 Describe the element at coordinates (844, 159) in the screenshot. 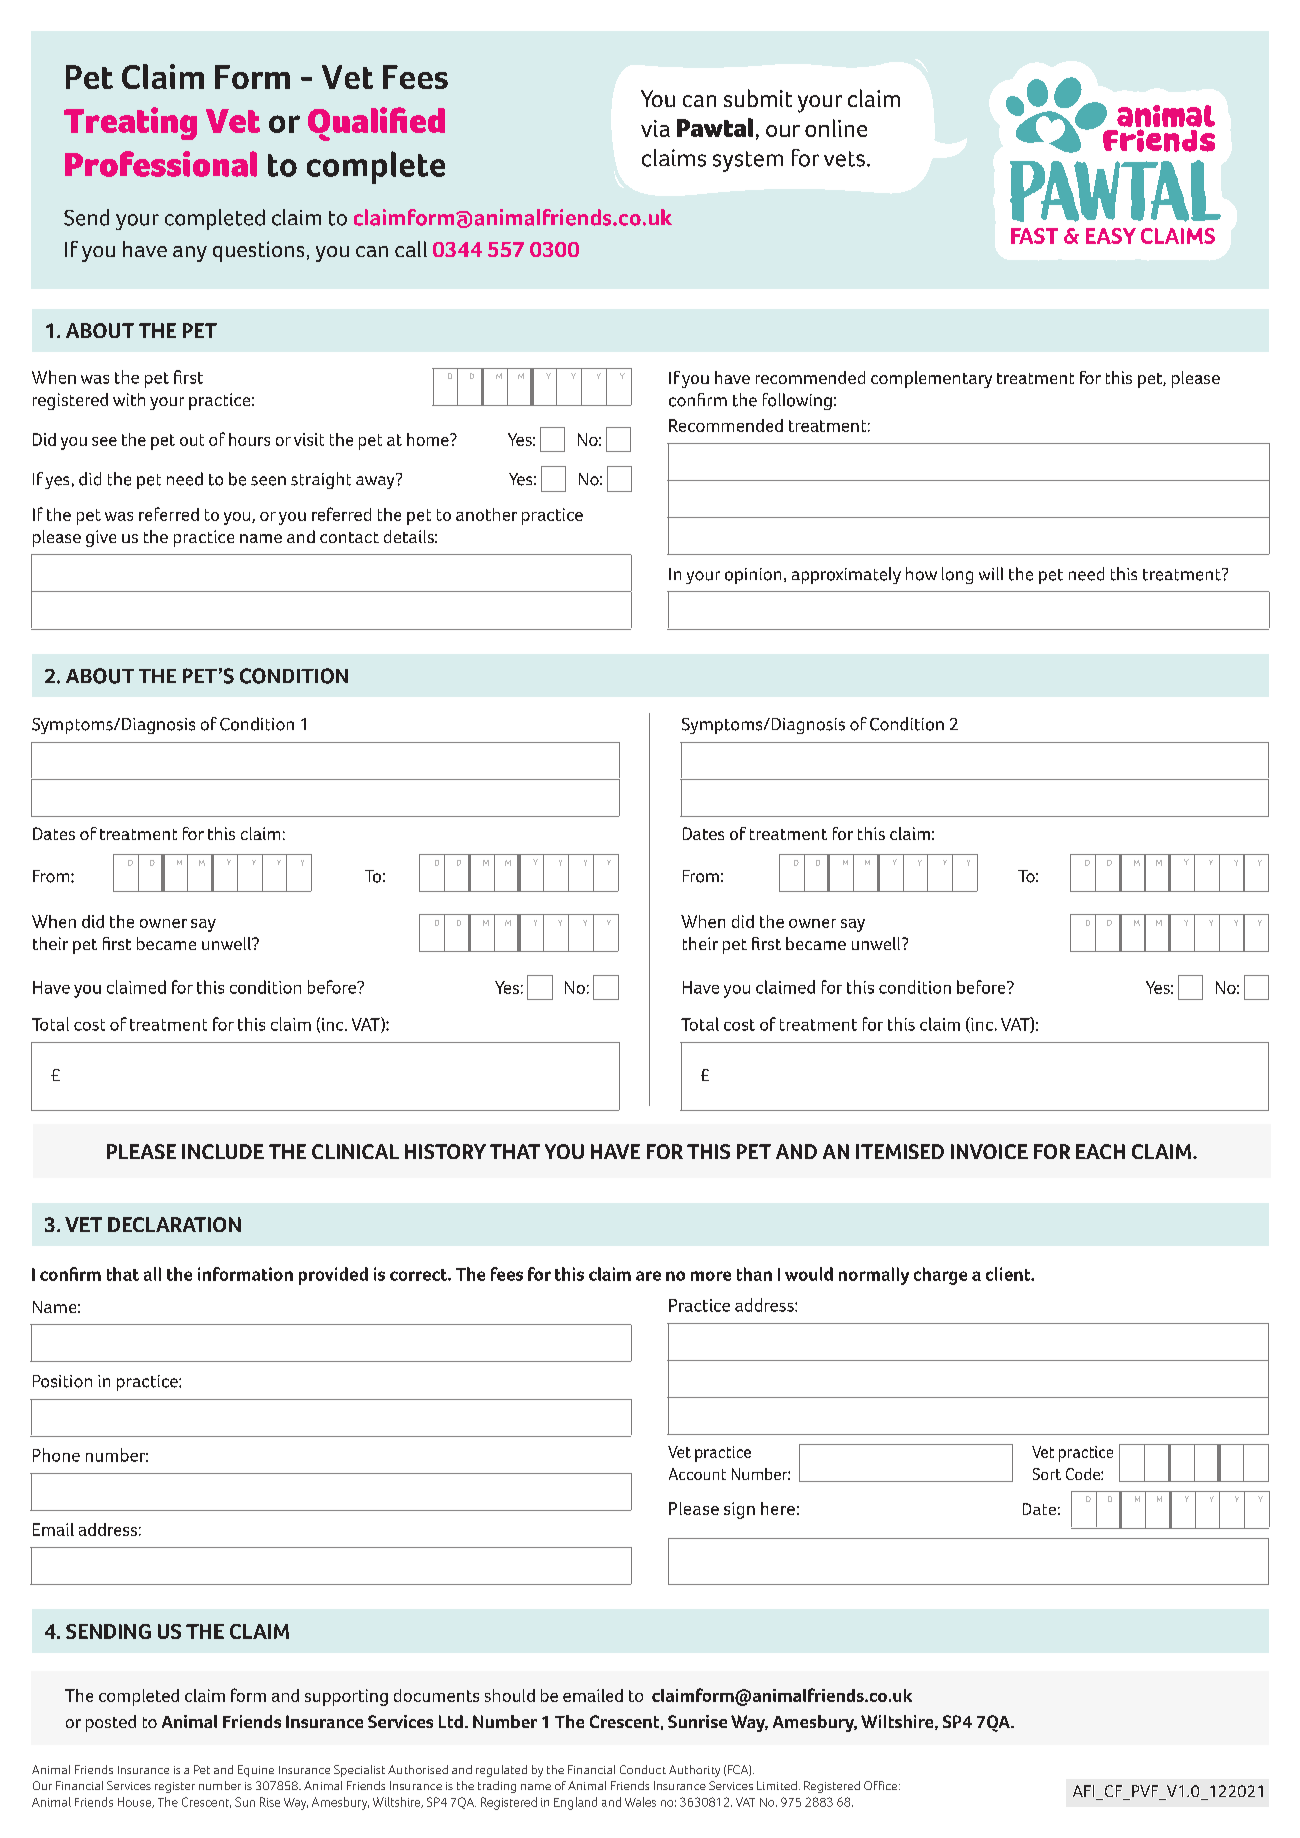

I see `vets` at that location.
